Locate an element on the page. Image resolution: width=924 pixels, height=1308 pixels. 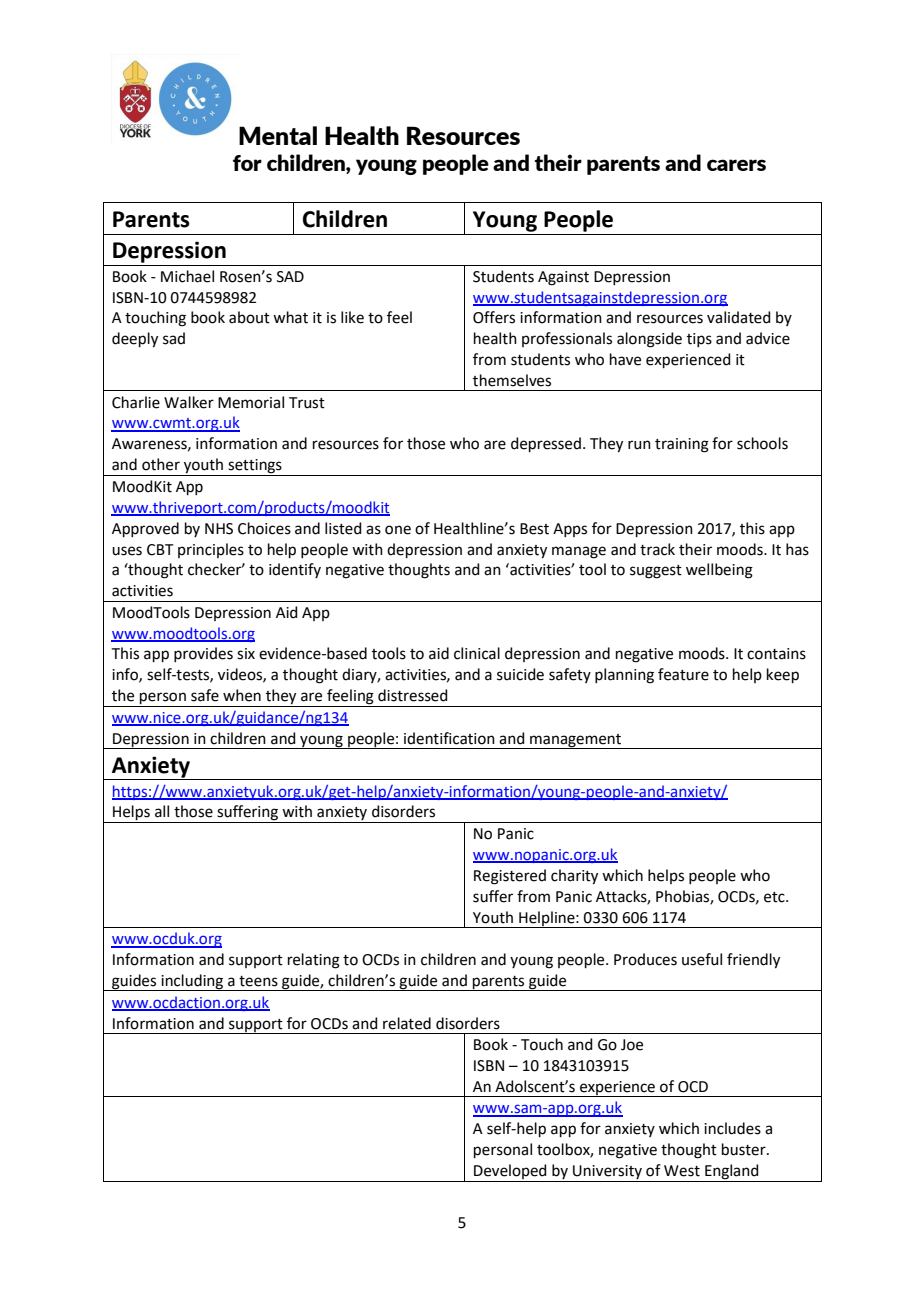
principles is located at coordinates (211, 550).
